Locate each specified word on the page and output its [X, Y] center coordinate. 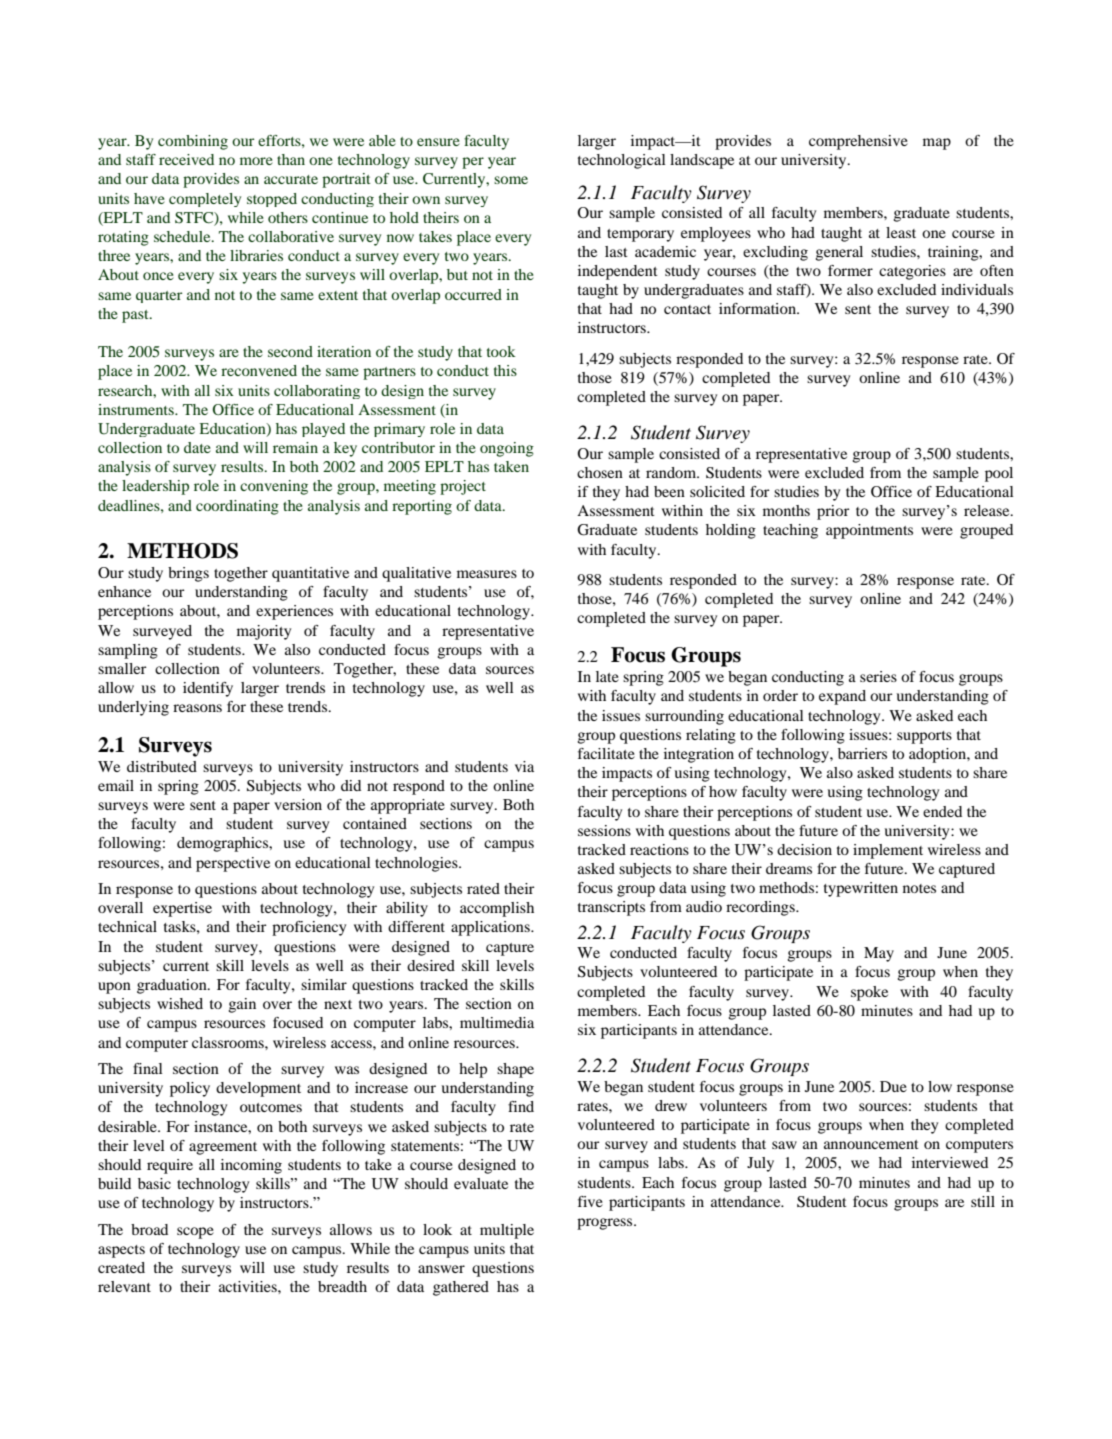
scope [195, 1233]
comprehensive [858, 142]
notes [919, 888]
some [511, 180]
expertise [182, 909]
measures [487, 574]
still [983, 1201]
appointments [869, 531]
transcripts [611, 908]
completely [205, 200]
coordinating [237, 507]
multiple [507, 1231]
